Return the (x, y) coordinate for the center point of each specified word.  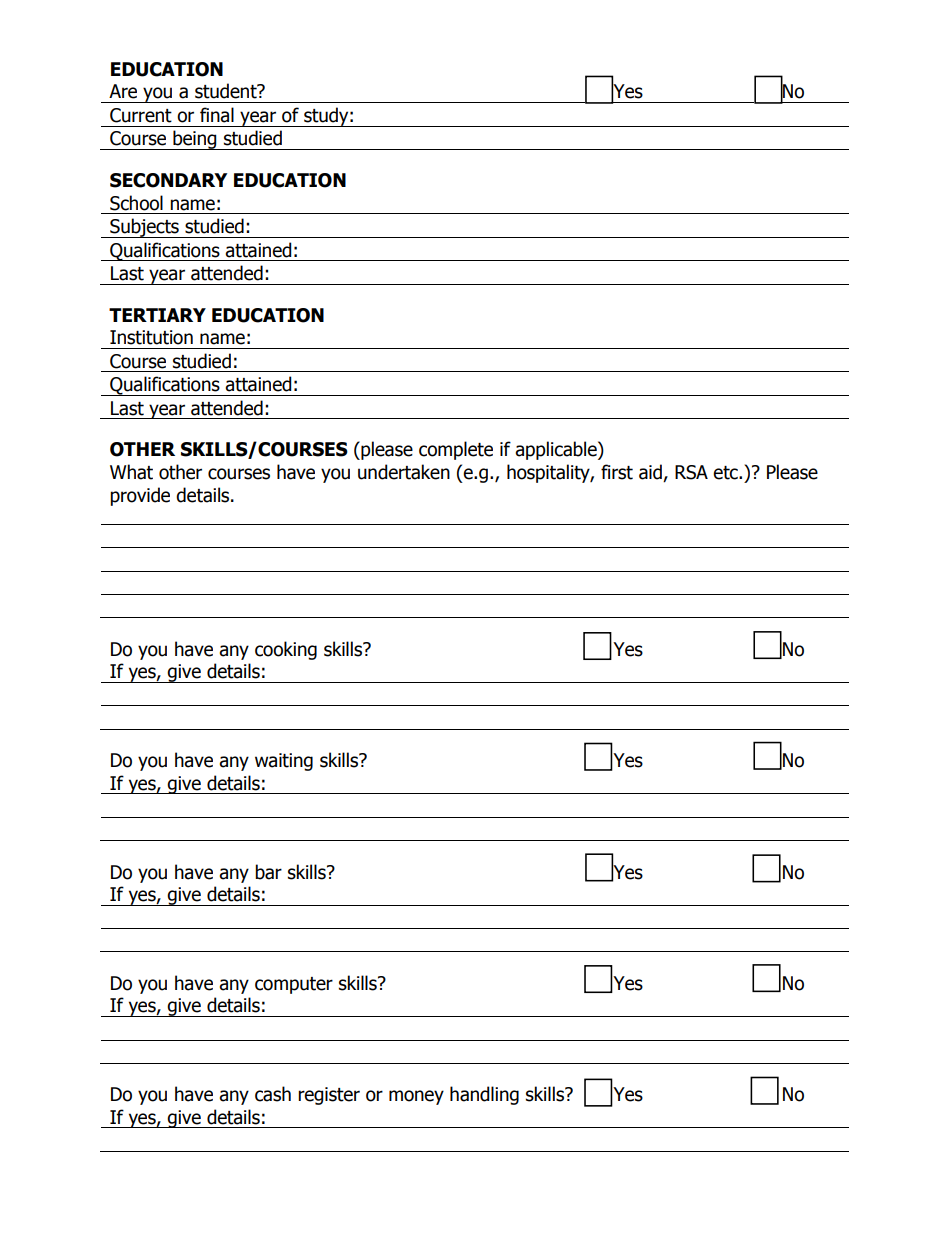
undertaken (404, 472)
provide (140, 496)
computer (294, 985)
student (227, 91)
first (617, 472)
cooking (286, 650)
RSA (691, 472)
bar (268, 872)
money (416, 1097)
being (195, 140)
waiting (284, 762)
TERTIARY (157, 315)
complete (456, 450)
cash (273, 1094)
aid (651, 473)
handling (484, 1095)
